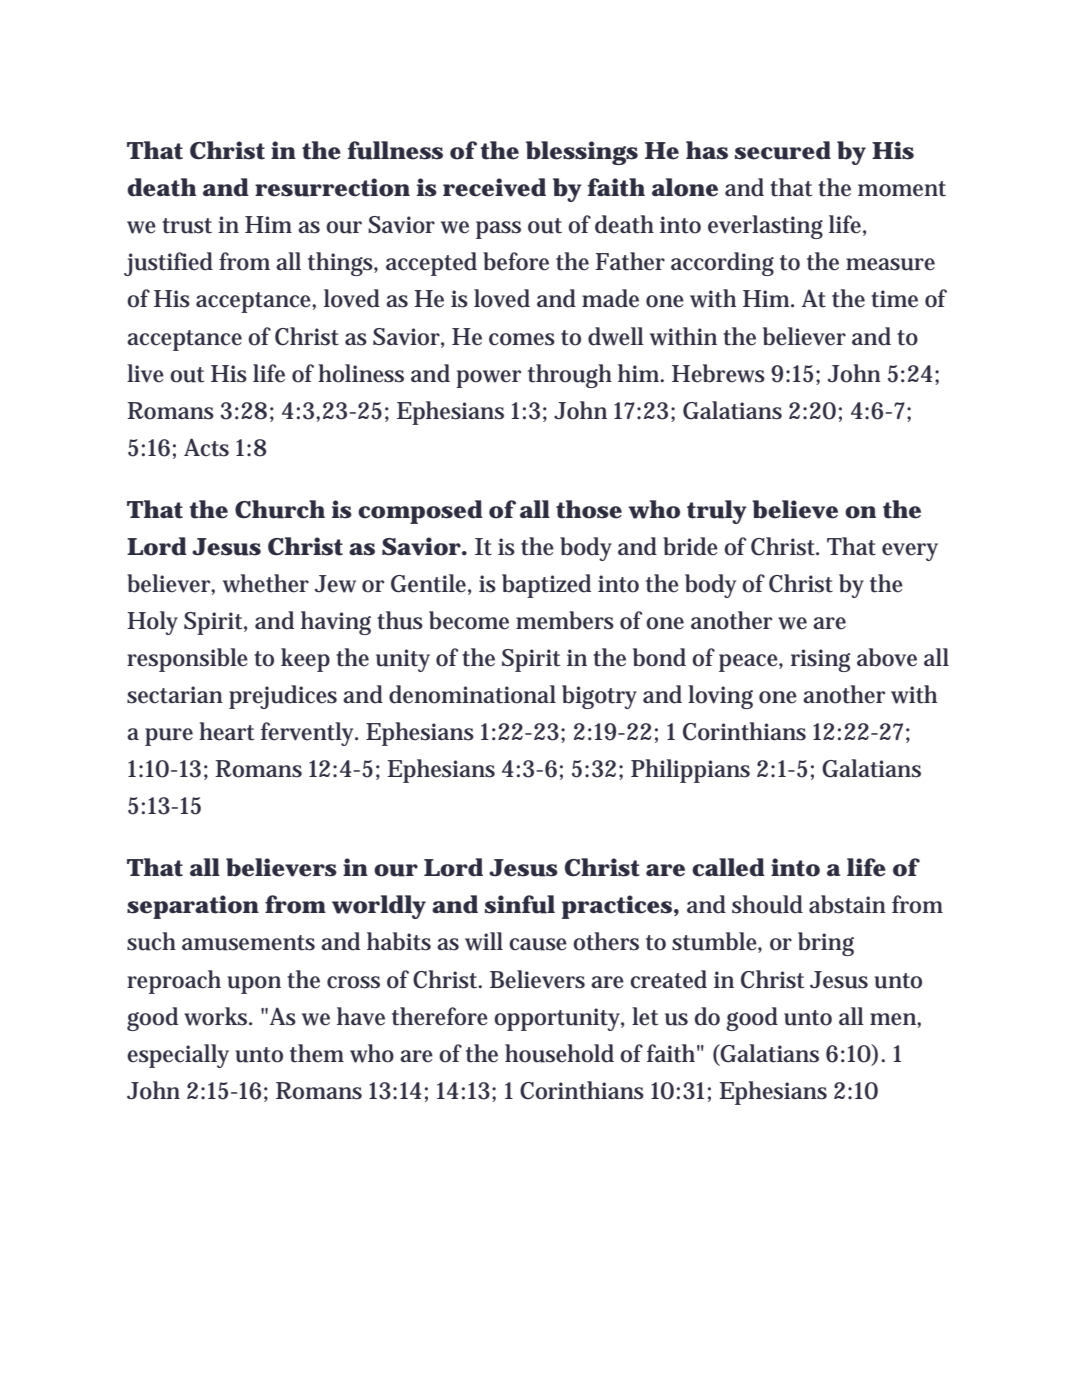  Describe the element at coordinates (589, 509) in the screenshot. I see `those` at that location.
